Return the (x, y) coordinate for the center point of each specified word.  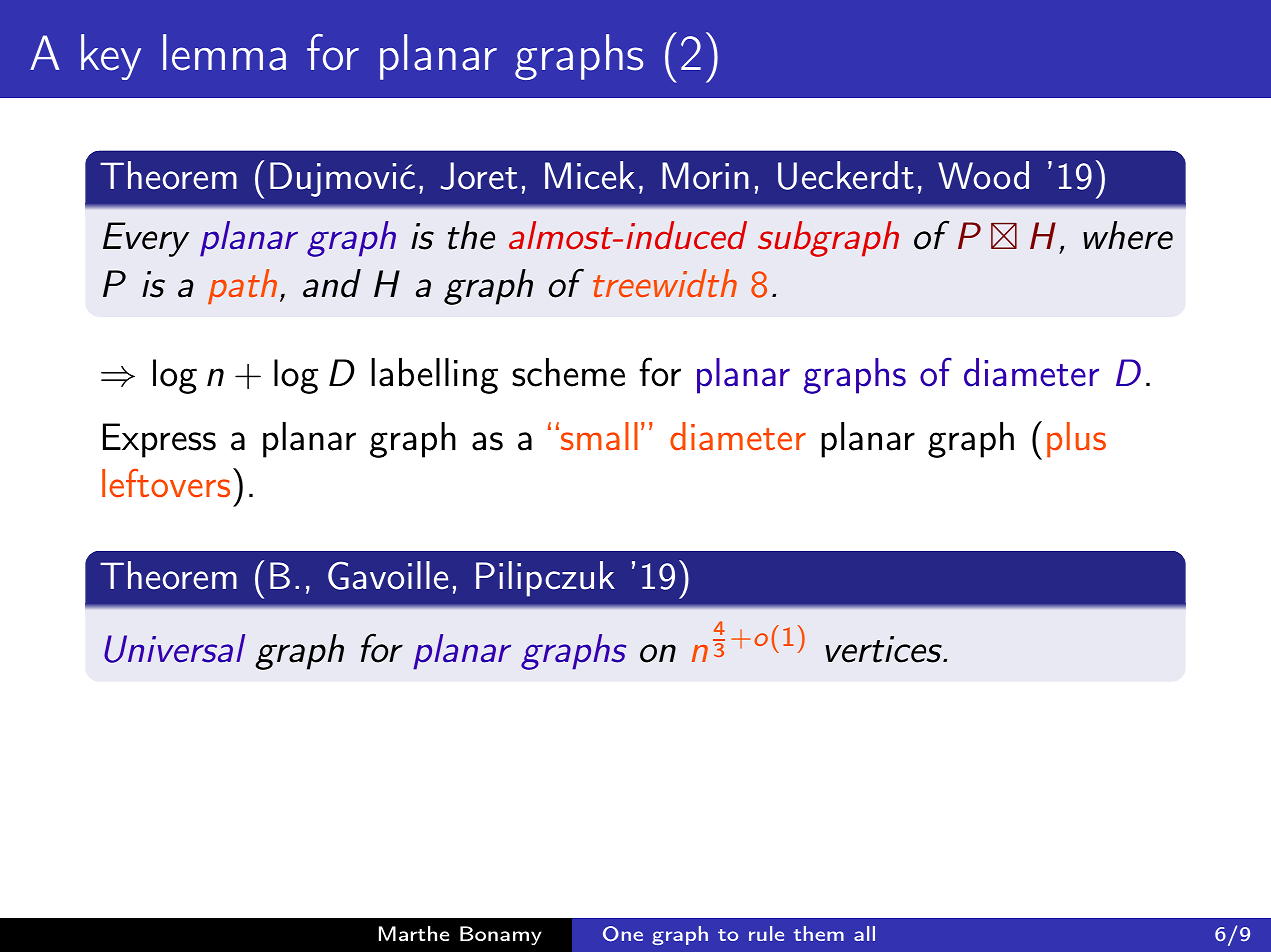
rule (766, 933)
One (623, 934)
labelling (434, 376)
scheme (568, 372)
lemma (224, 52)
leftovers (166, 483)
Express (159, 440)
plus (1076, 440)
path (242, 286)
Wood (983, 175)
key (111, 57)
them (819, 933)
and (332, 283)
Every (146, 239)
